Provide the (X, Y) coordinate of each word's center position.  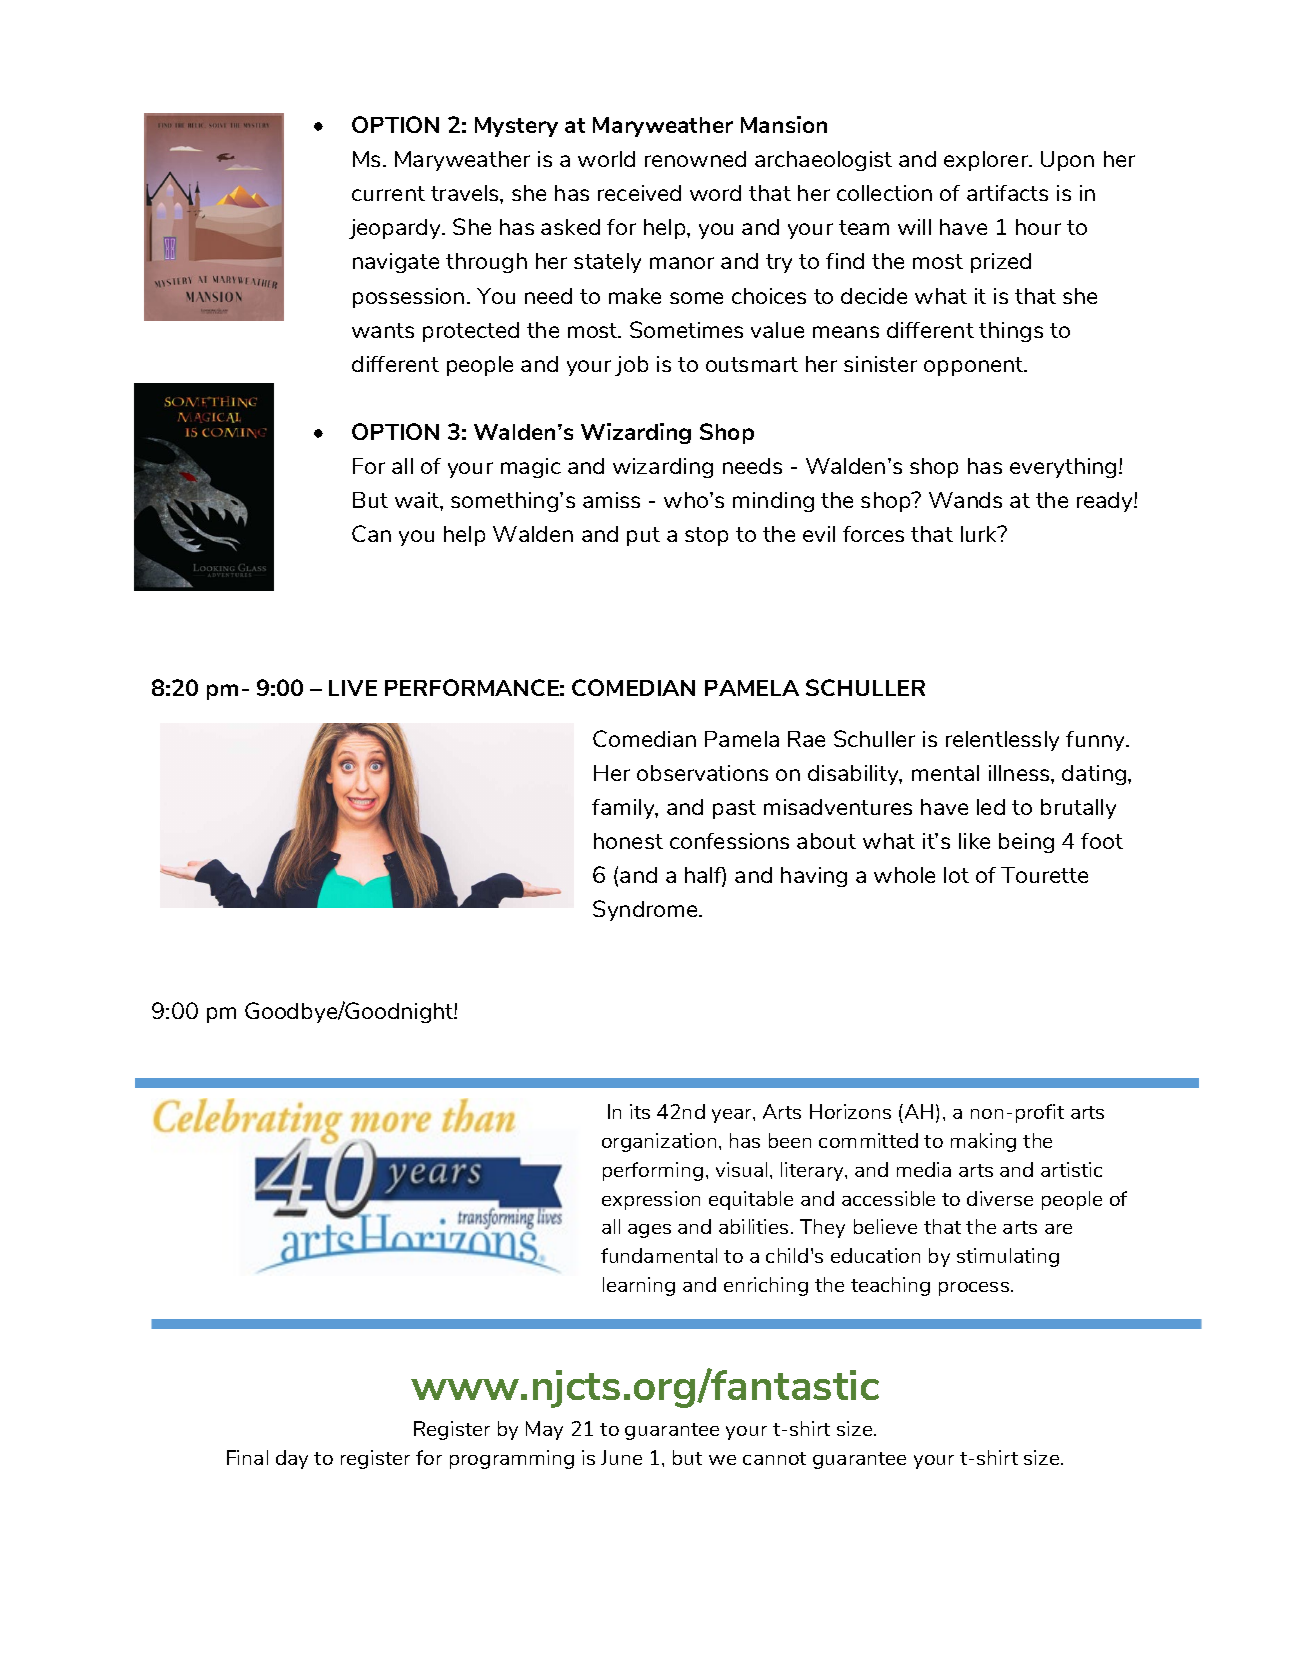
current (388, 193)
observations (702, 773)
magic (531, 468)
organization (659, 1142)
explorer (987, 161)
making (983, 1142)
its (640, 1111)
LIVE (353, 688)
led (991, 807)
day (292, 1459)
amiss (611, 500)
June (621, 1457)
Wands (965, 500)
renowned (695, 159)
